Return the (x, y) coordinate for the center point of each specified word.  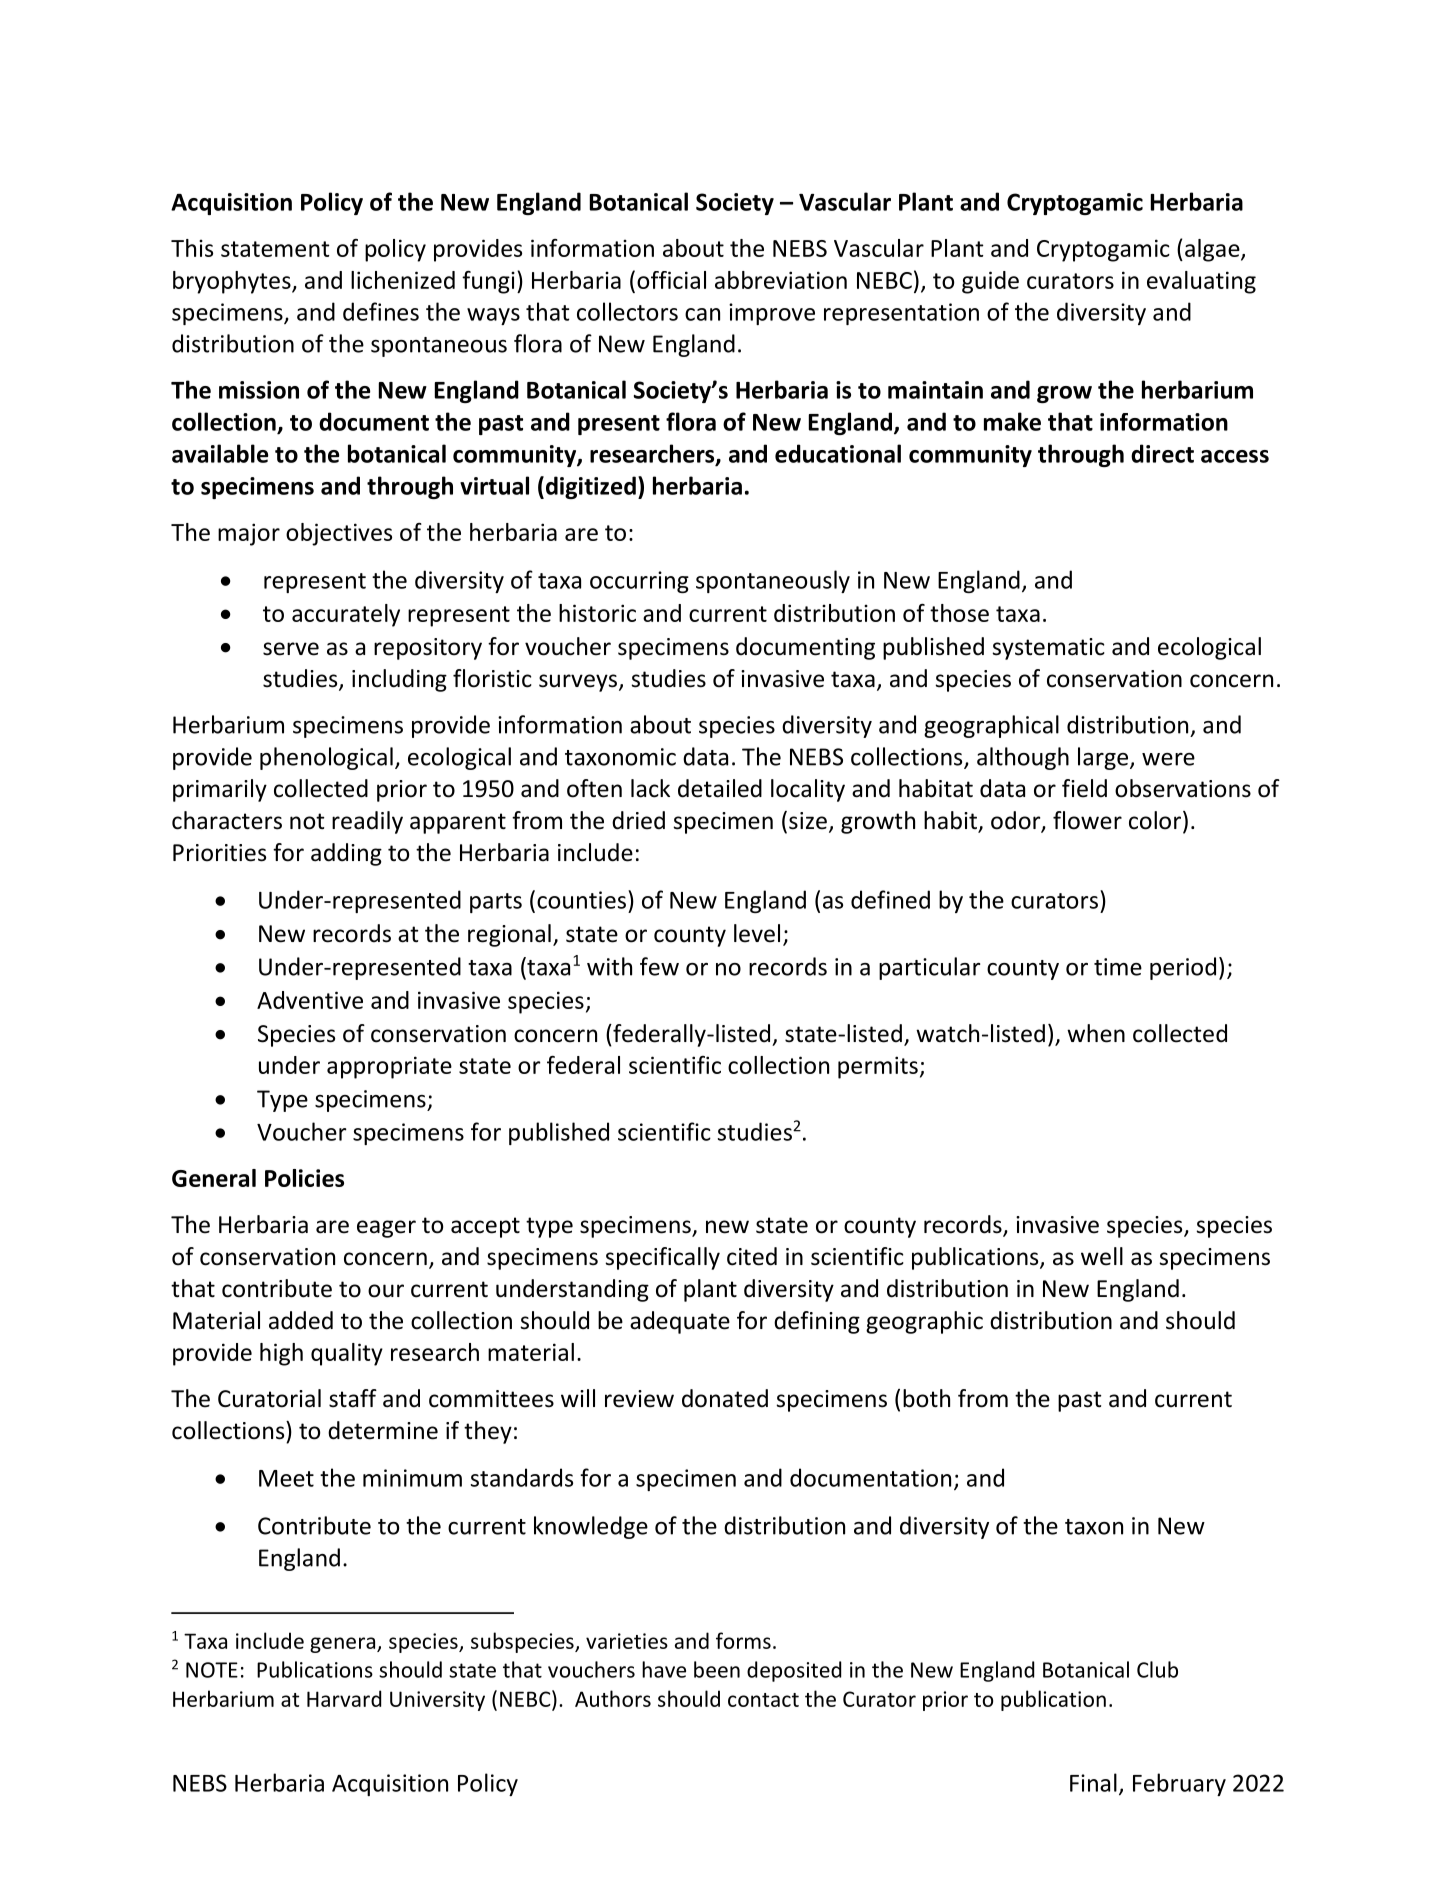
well (1102, 1256)
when (1096, 1033)
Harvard (344, 1698)
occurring (639, 582)
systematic (1048, 649)
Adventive (310, 1000)
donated (725, 1398)
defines (381, 311)
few (659, 966)
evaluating (1201, 282)
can (702, 314)
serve (291, 649)
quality (347, 1354)
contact (763, 1700)
